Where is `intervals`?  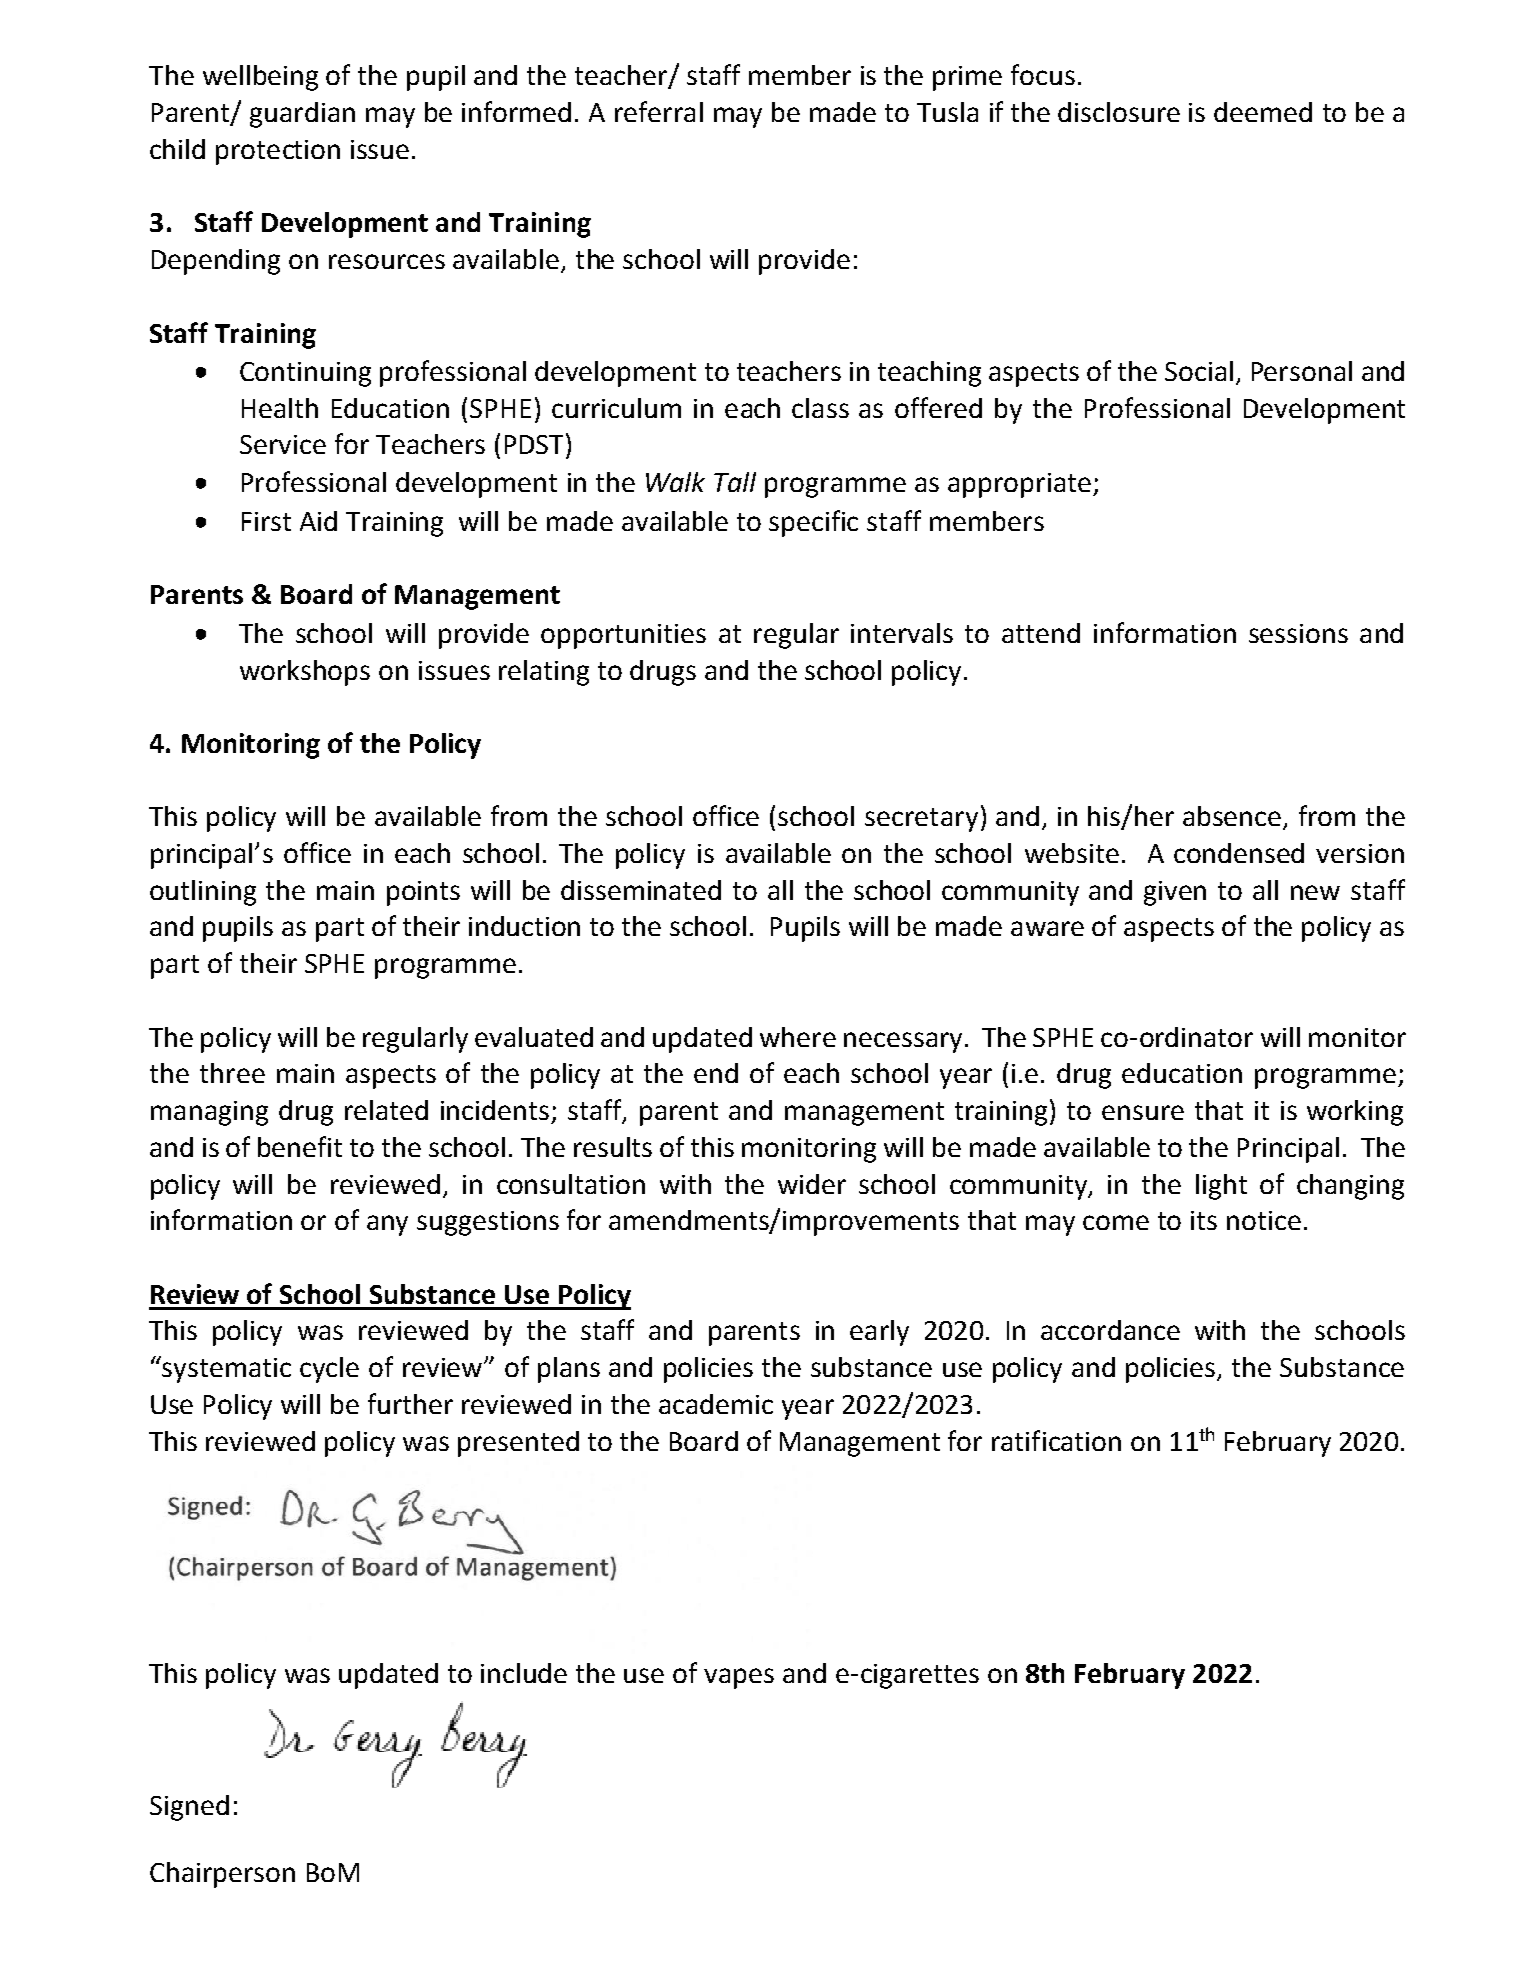
intervals is located at coordinates (902, 633).
